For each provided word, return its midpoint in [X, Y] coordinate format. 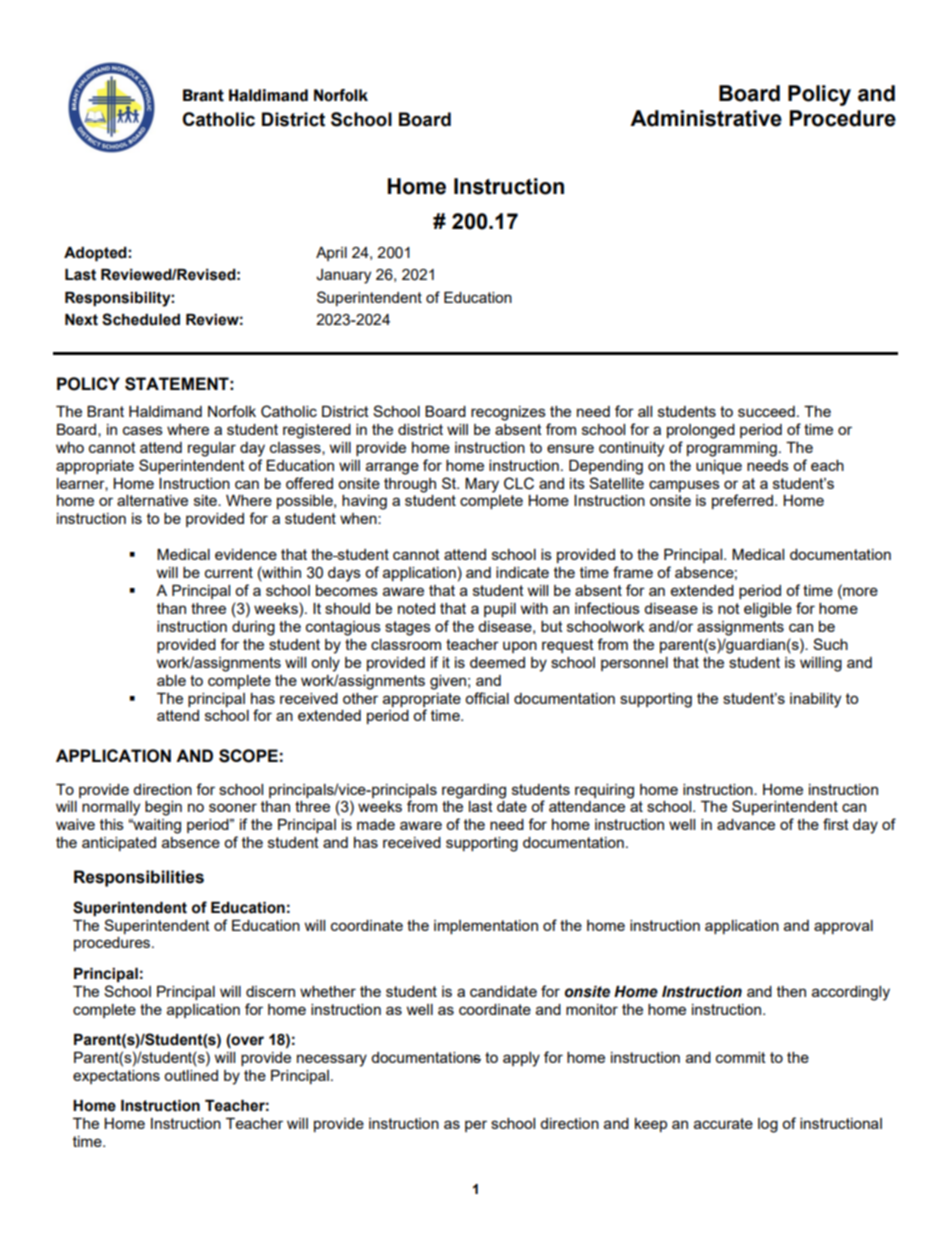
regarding [474, 791]
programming [732, 449]
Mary [482, 485]
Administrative [706, 118]
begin [163, 808]
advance [746, 824]
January [343, 276]
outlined [191, 1075]
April [331, 254]
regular [212, 449]
